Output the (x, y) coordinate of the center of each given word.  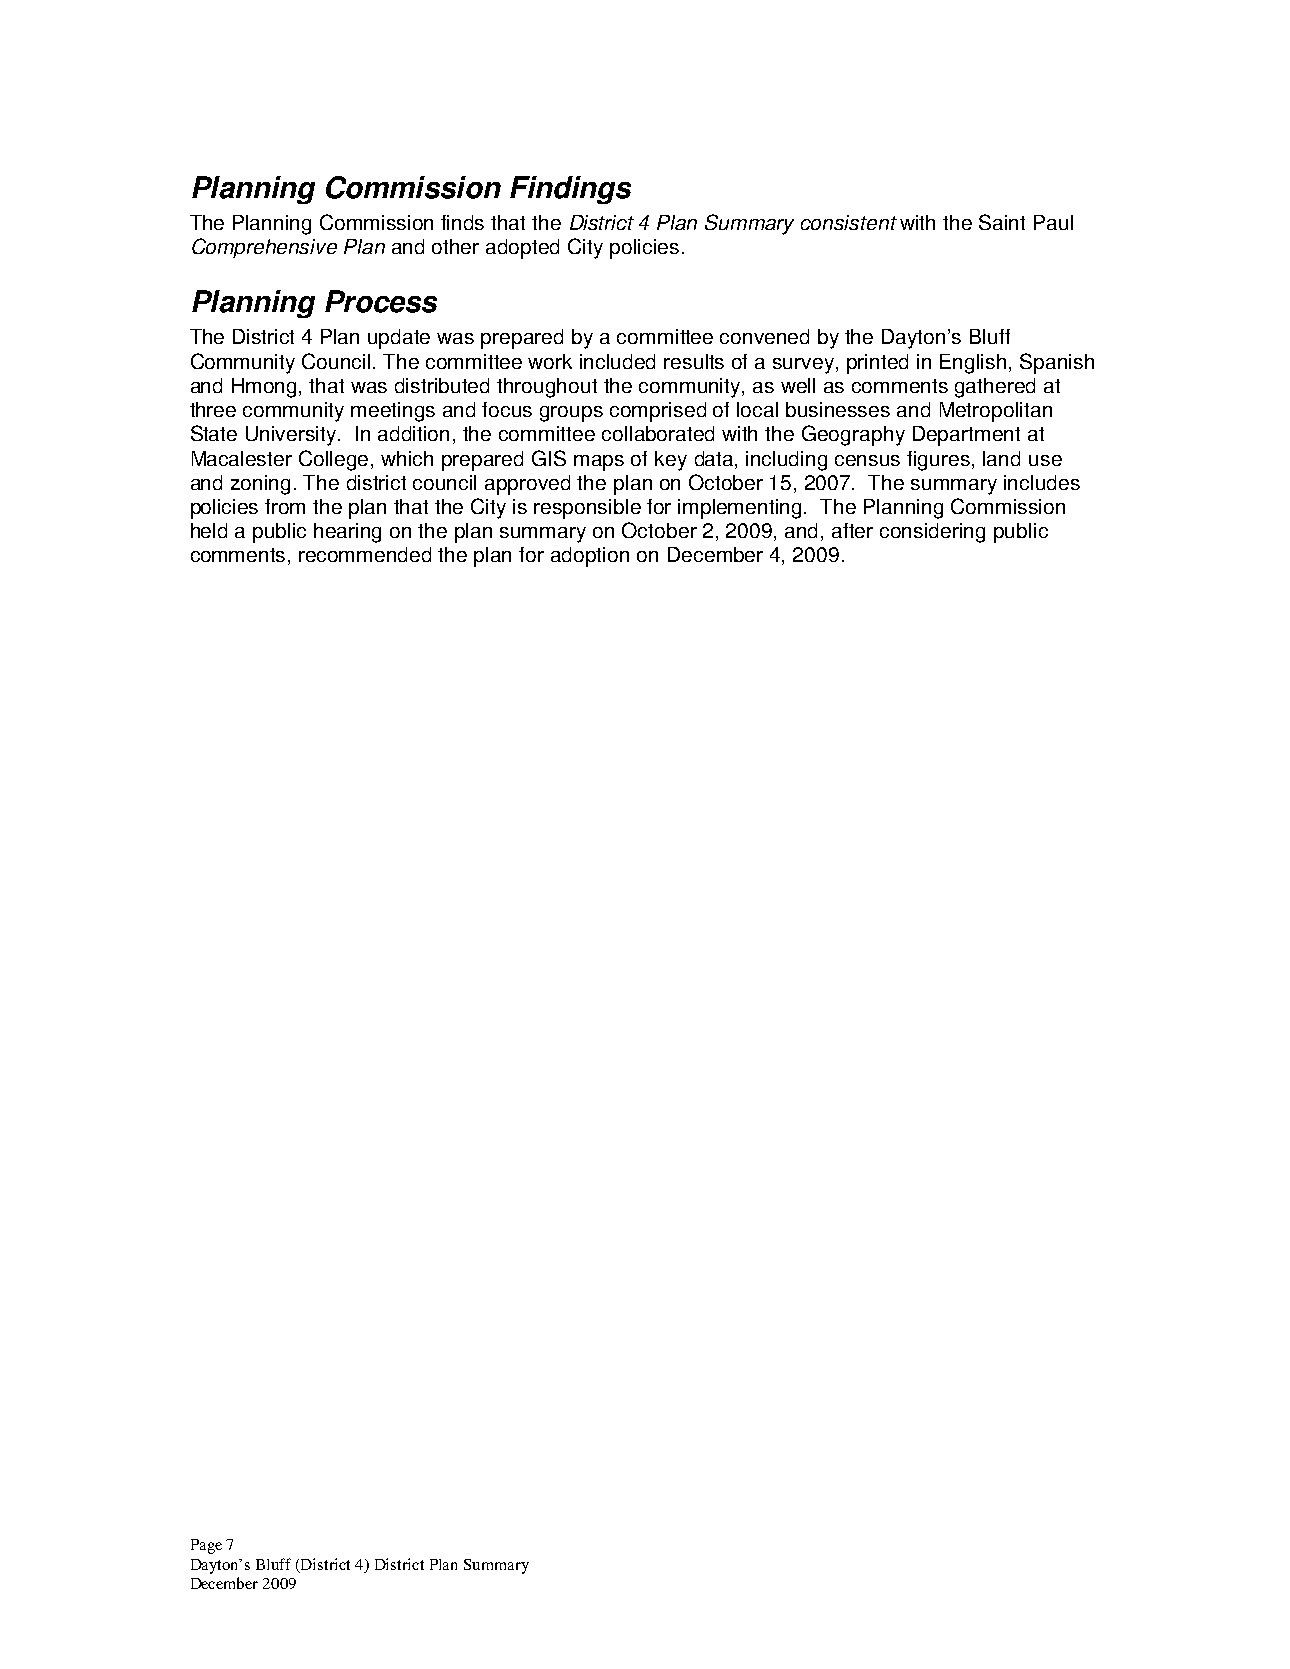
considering (932, 533)
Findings (570, 190)
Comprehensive (264, 248)
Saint (1002, 222)
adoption (590, 557)
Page (206, 1546)
